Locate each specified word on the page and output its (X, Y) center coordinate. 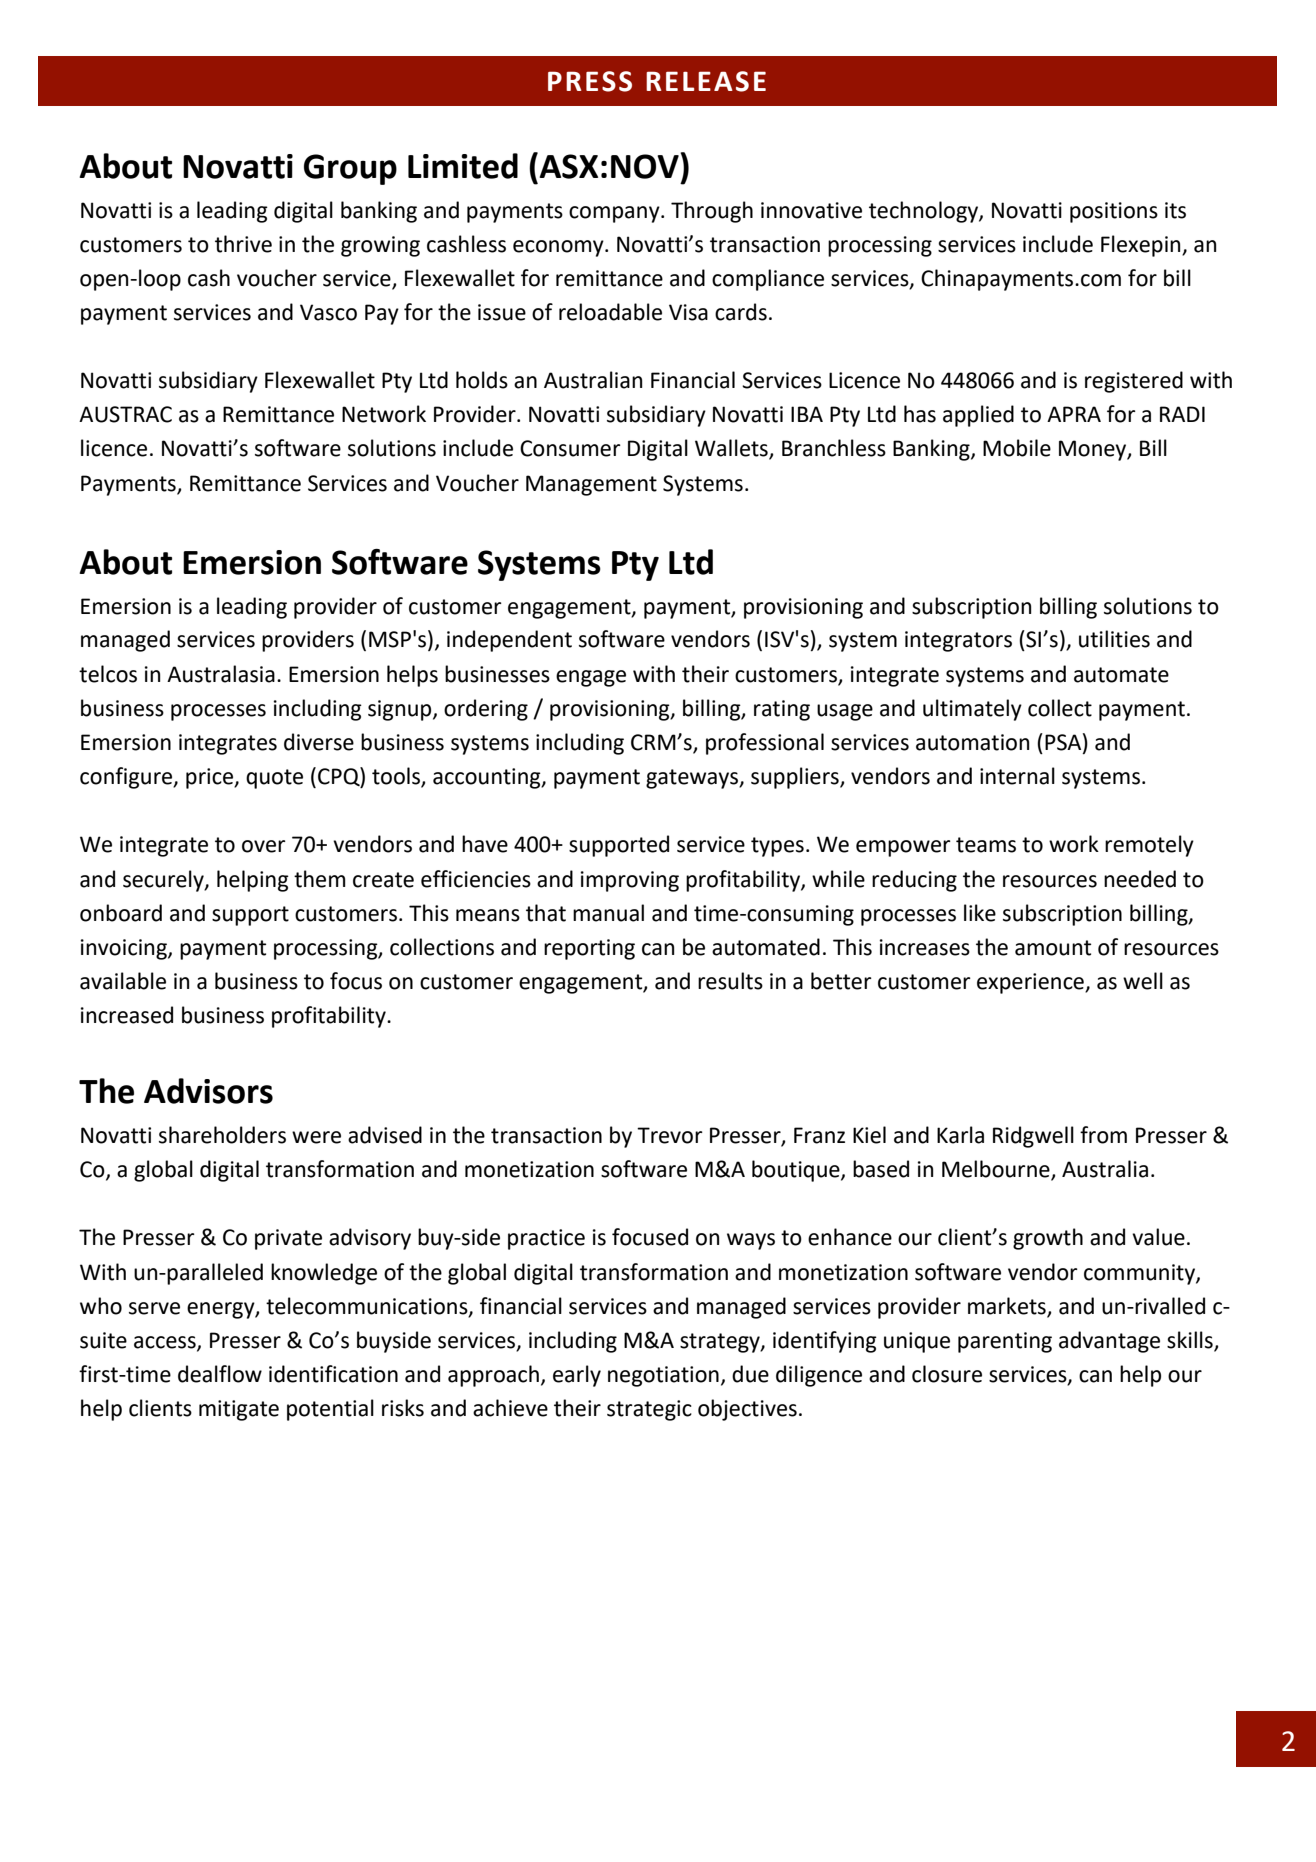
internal (1017, 776)
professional (765, 744)
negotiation (663, 1376)
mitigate (239, 1410)
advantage (1109, 1342)
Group (350, 169)
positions (1114, 212)
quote (274, 779)
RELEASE (706, 81)
